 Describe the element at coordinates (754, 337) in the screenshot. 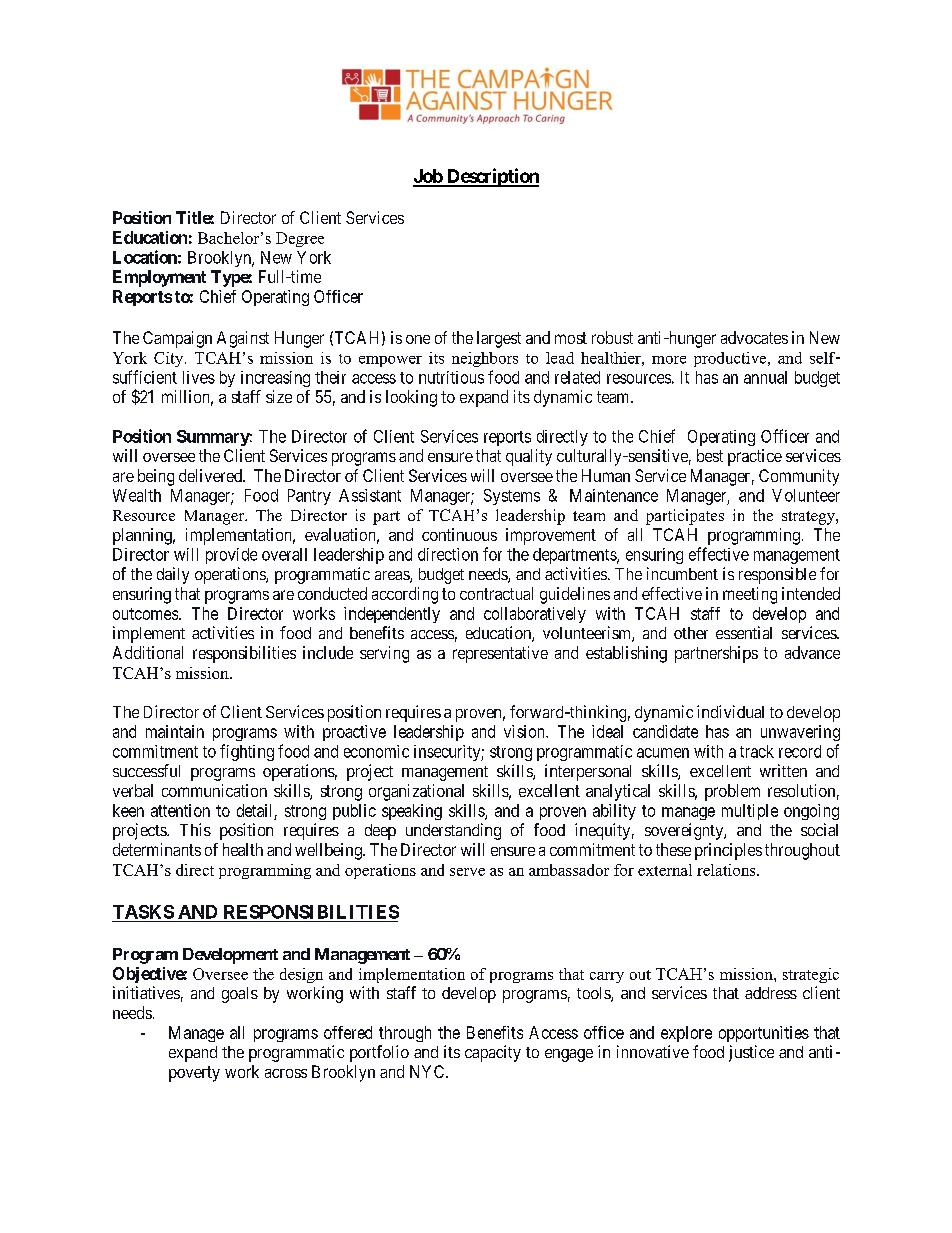

I see `advocates` at that location.
